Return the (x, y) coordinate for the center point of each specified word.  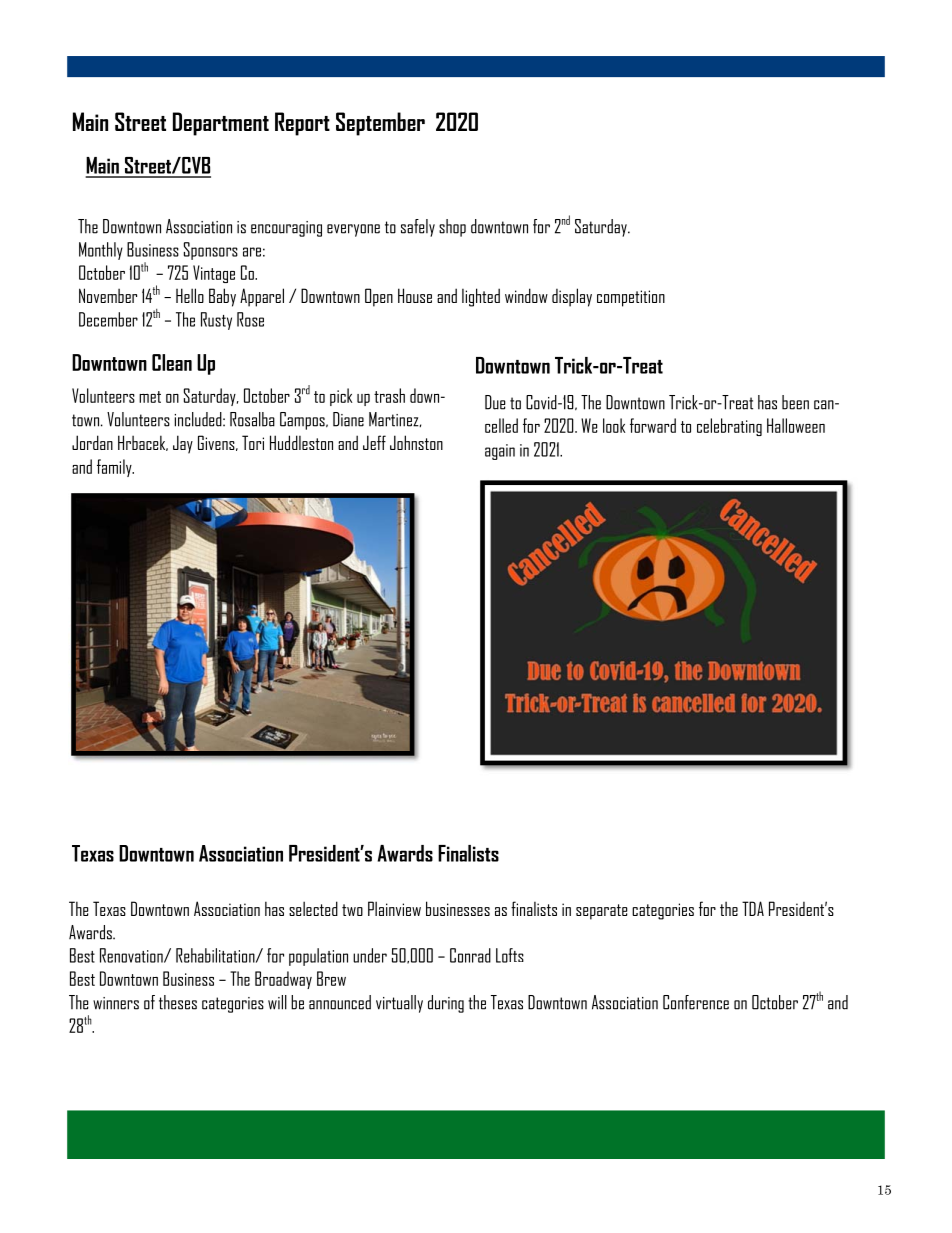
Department (221, 124)
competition (631, 298)
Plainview (394, 908)
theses (178, 1002)
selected (313, 908)
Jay (183, 444)
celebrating (729, 427)
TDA (753, 908)
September (380, 124)
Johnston (416, 442)
